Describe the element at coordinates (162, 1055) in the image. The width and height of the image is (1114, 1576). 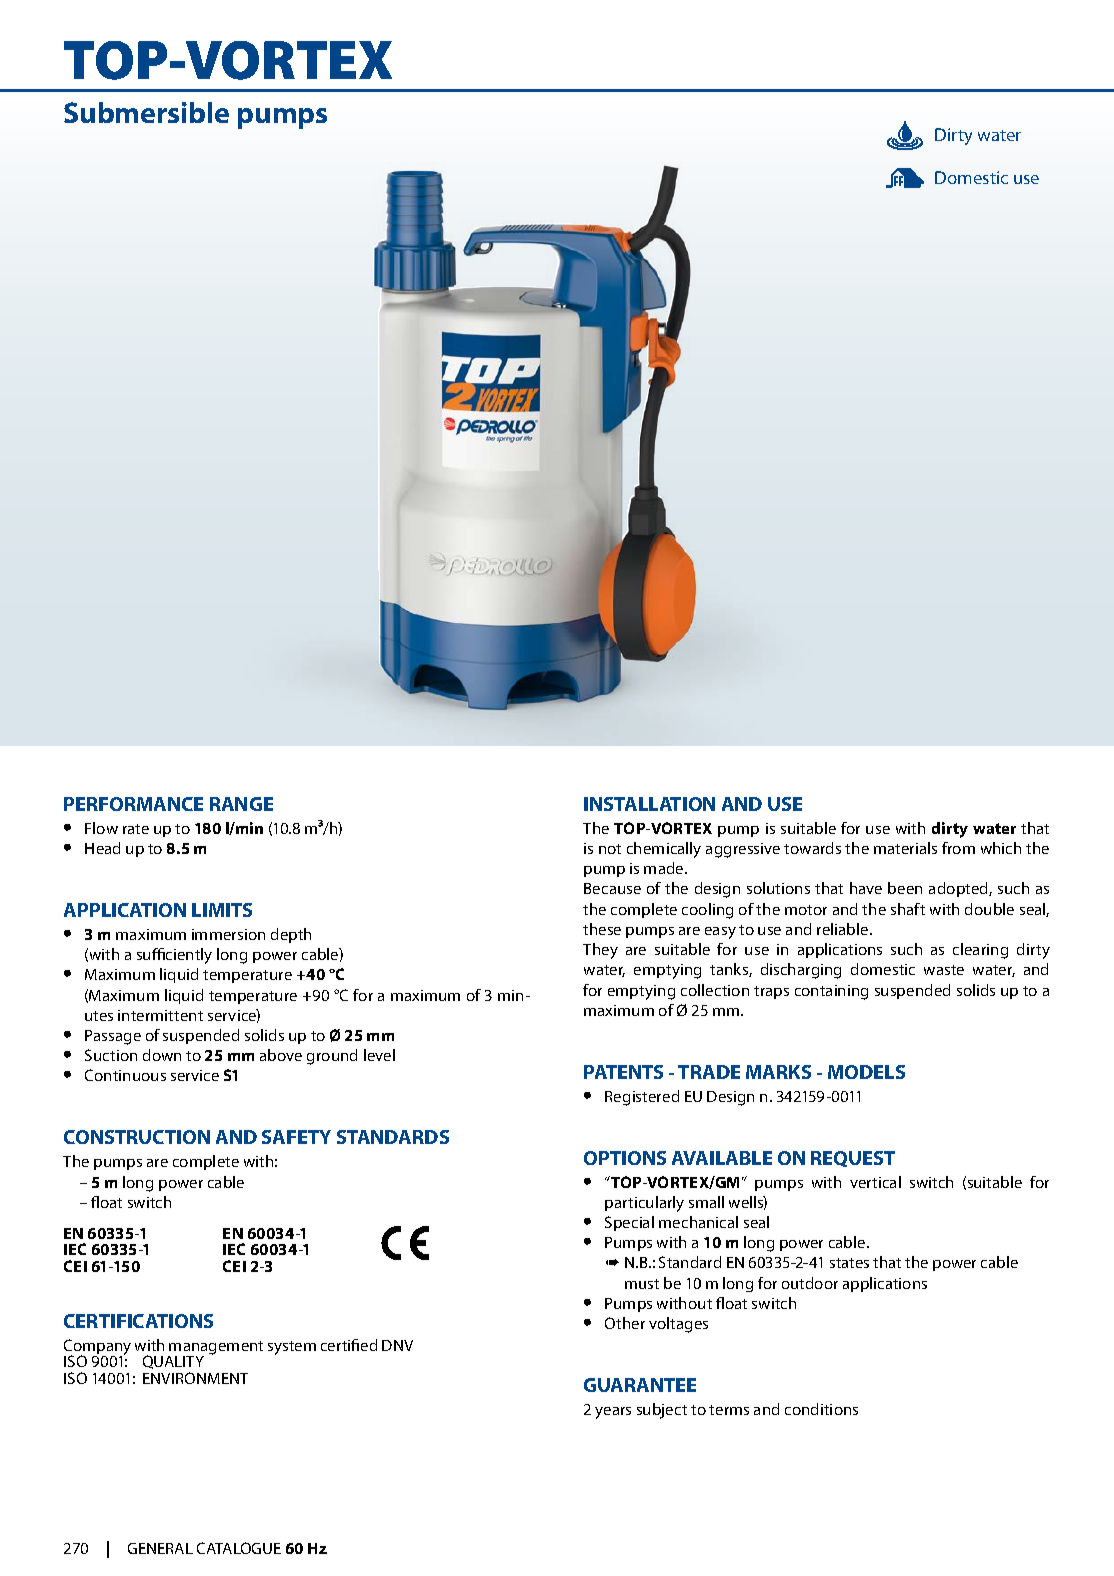
I see `down` at that location.
